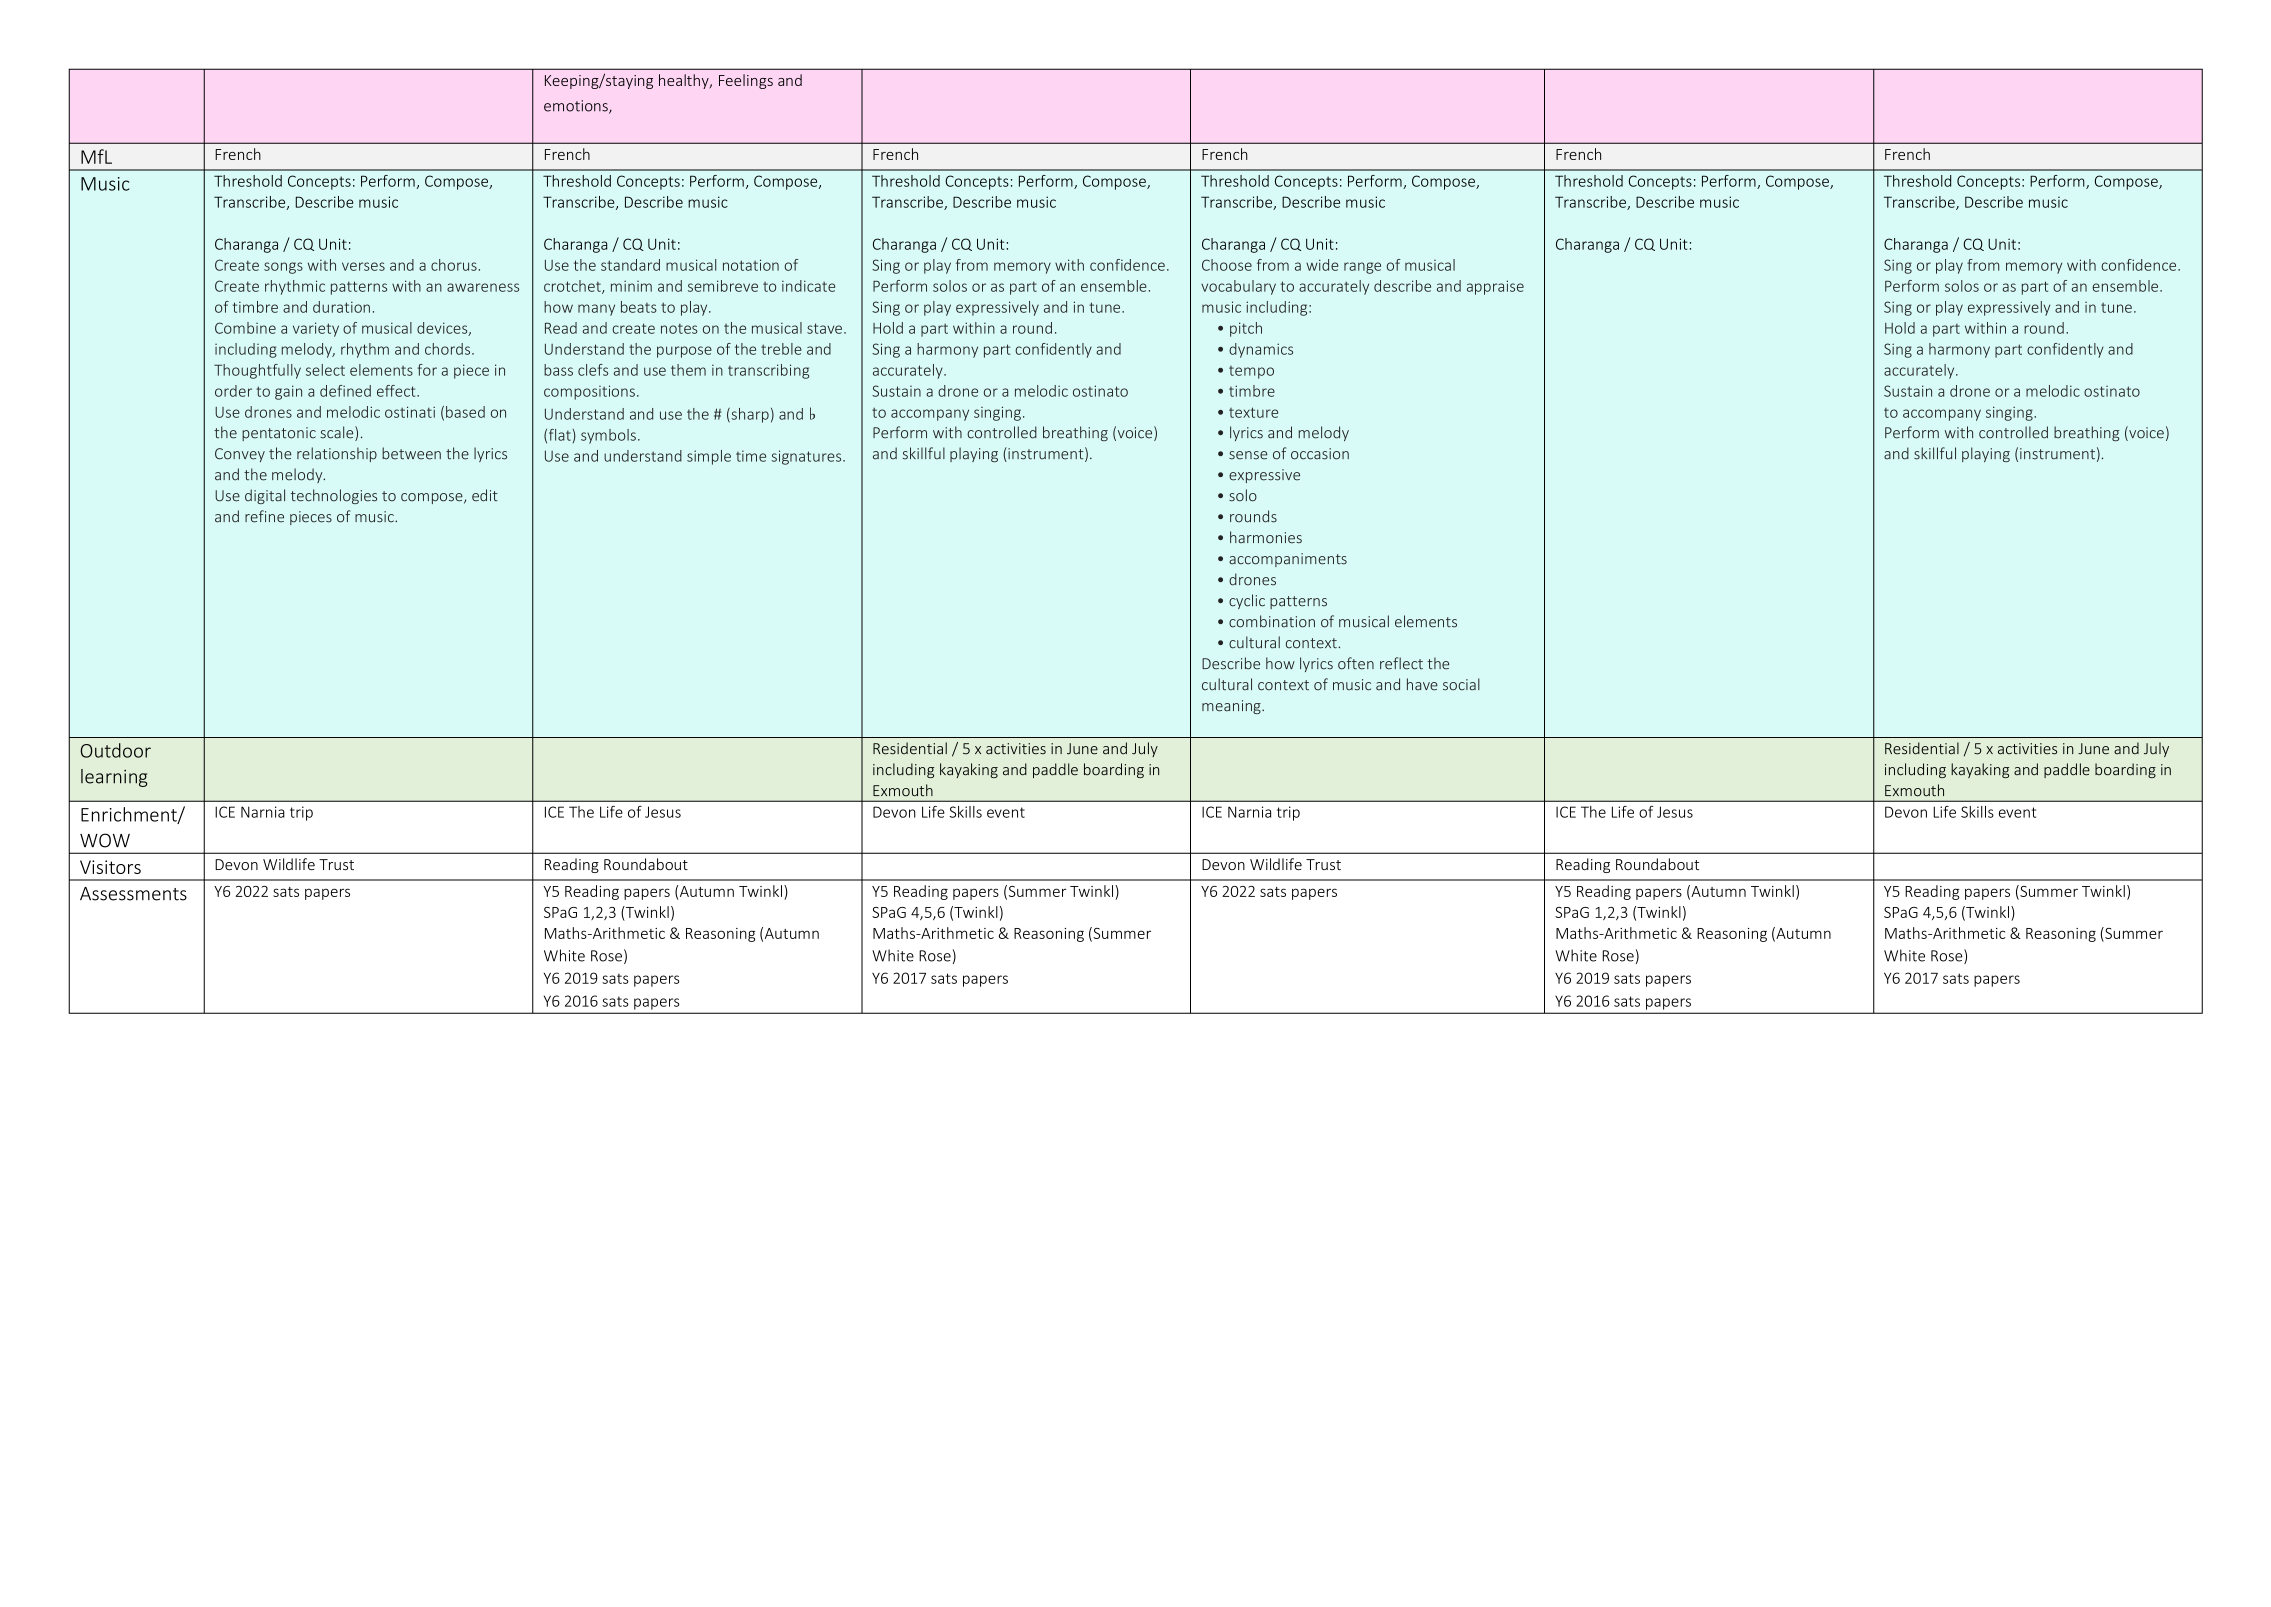 Image resolution: width=2271 pixels, height=1607 pixels. I want to click on Feelings, so click(746, 81).
